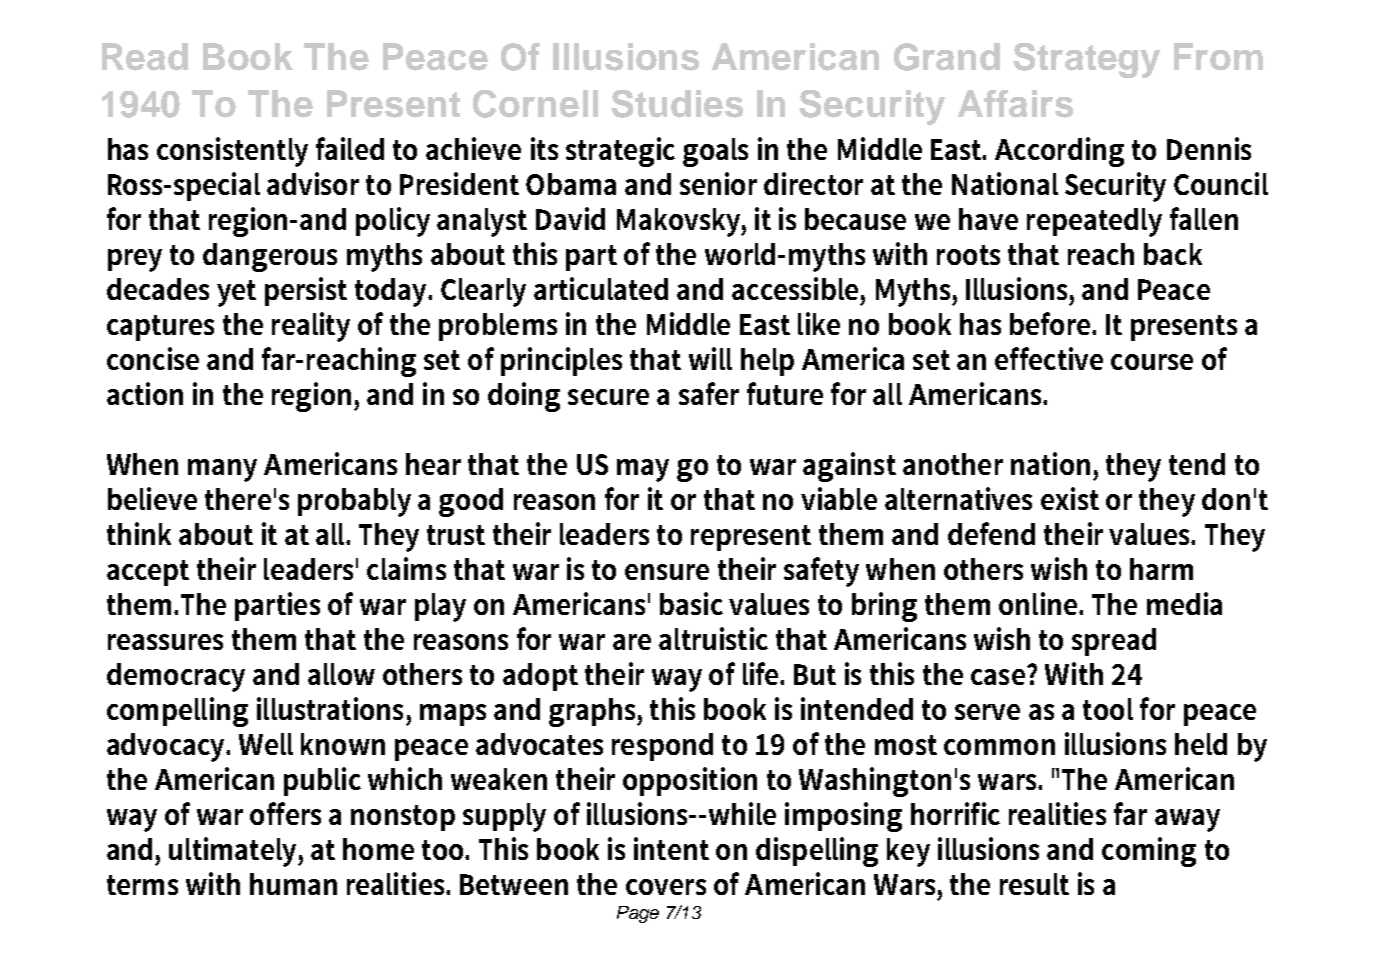  What do you see at coordinates (165, 642) in the screenshot?
I see `reassures` at bounding box center [165, 642].
